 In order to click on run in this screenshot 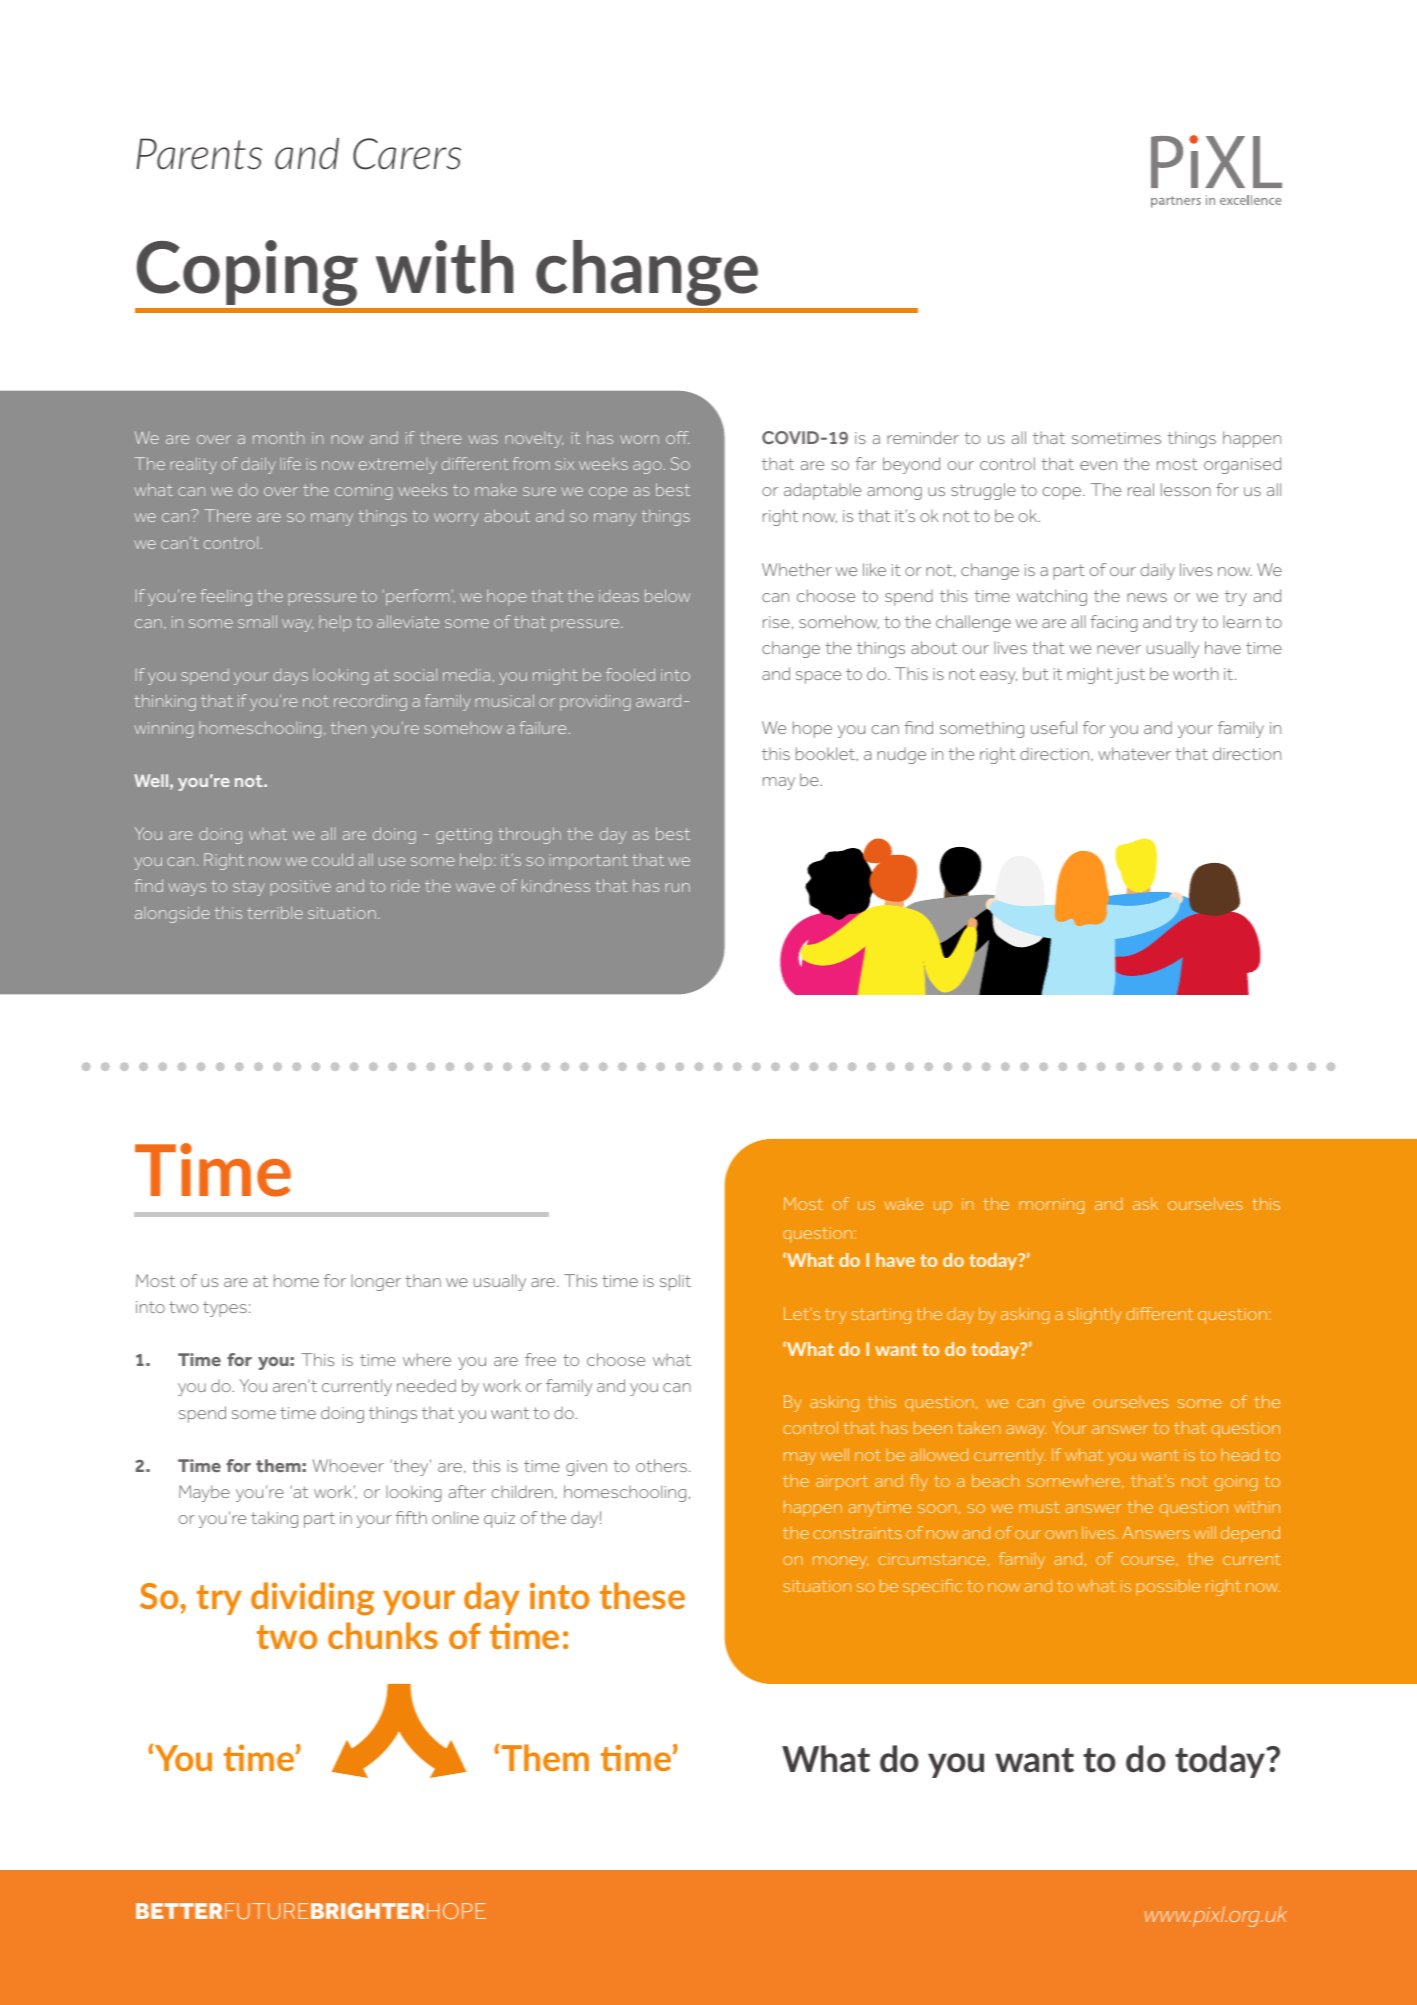, I will do `click(678, 887)`.
